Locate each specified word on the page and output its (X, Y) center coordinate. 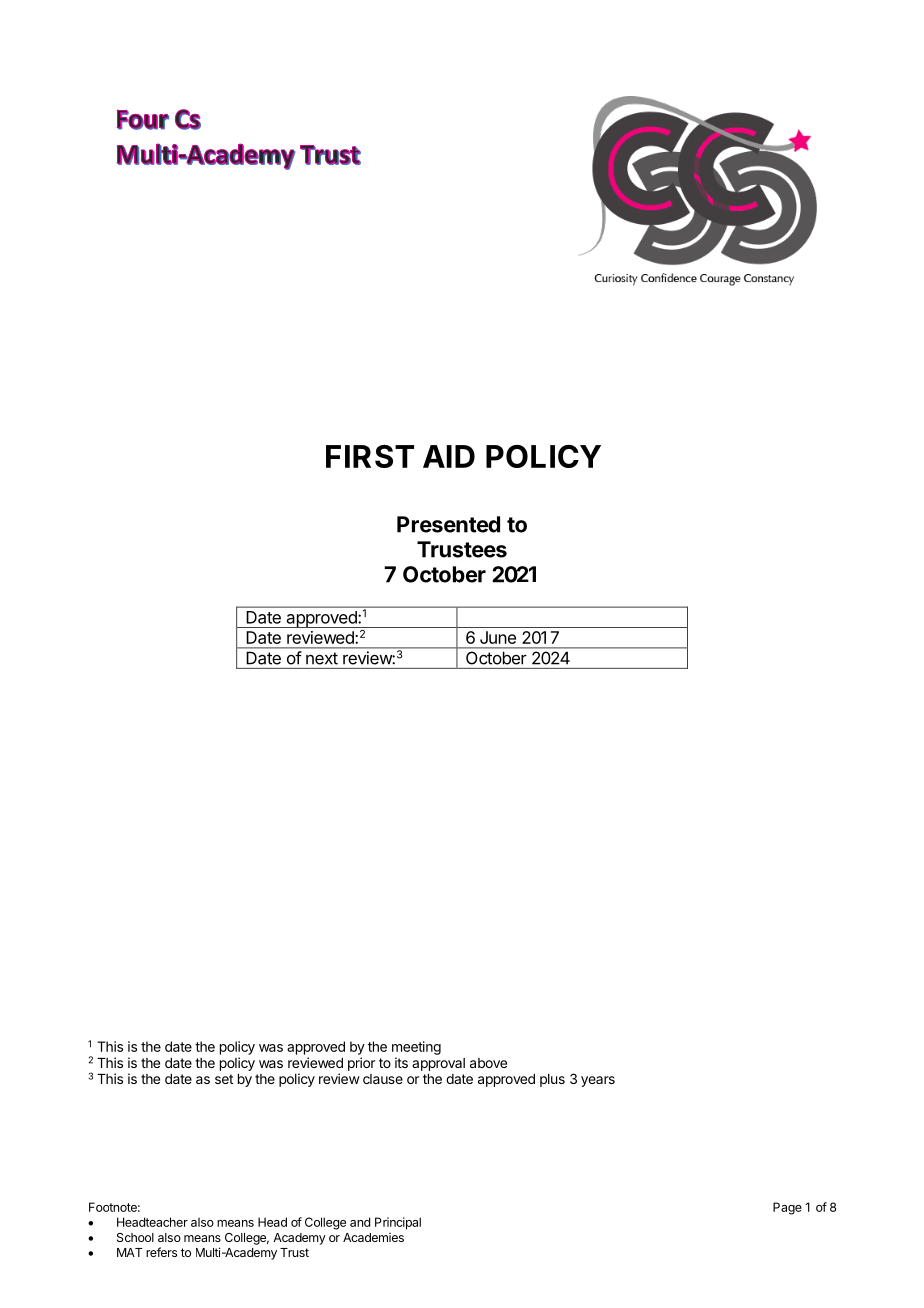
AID (449, 456)
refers (161, 1252)
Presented (448, 524)
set (224, 1079)
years (598, 1081)
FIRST (370, 456)
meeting (416, 1048)
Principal (398, 1223)
